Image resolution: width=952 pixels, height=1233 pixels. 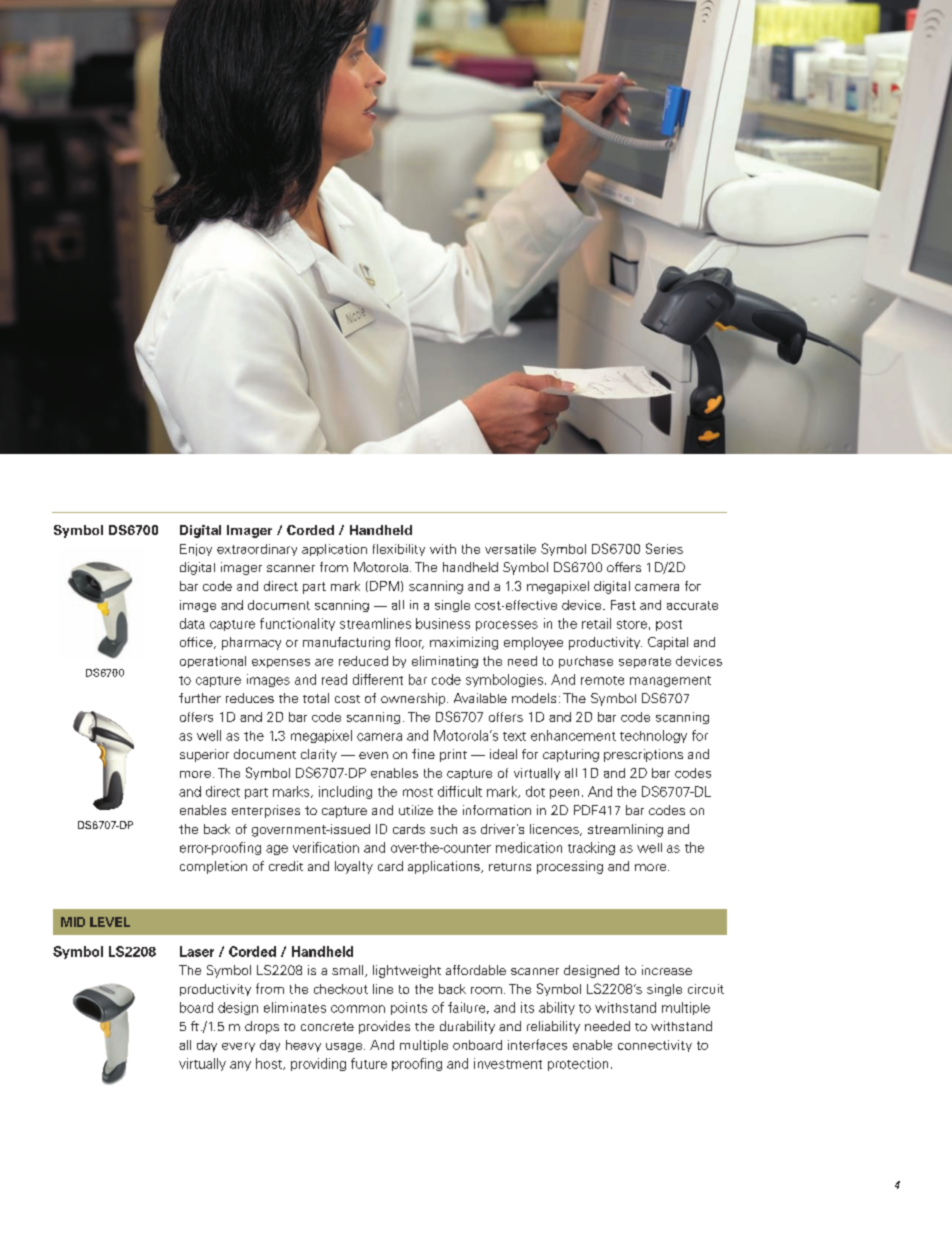 What do you see at coordinates (238, 1047) in the screenshot?
I see `every` at bounding box center [238, 1047].
